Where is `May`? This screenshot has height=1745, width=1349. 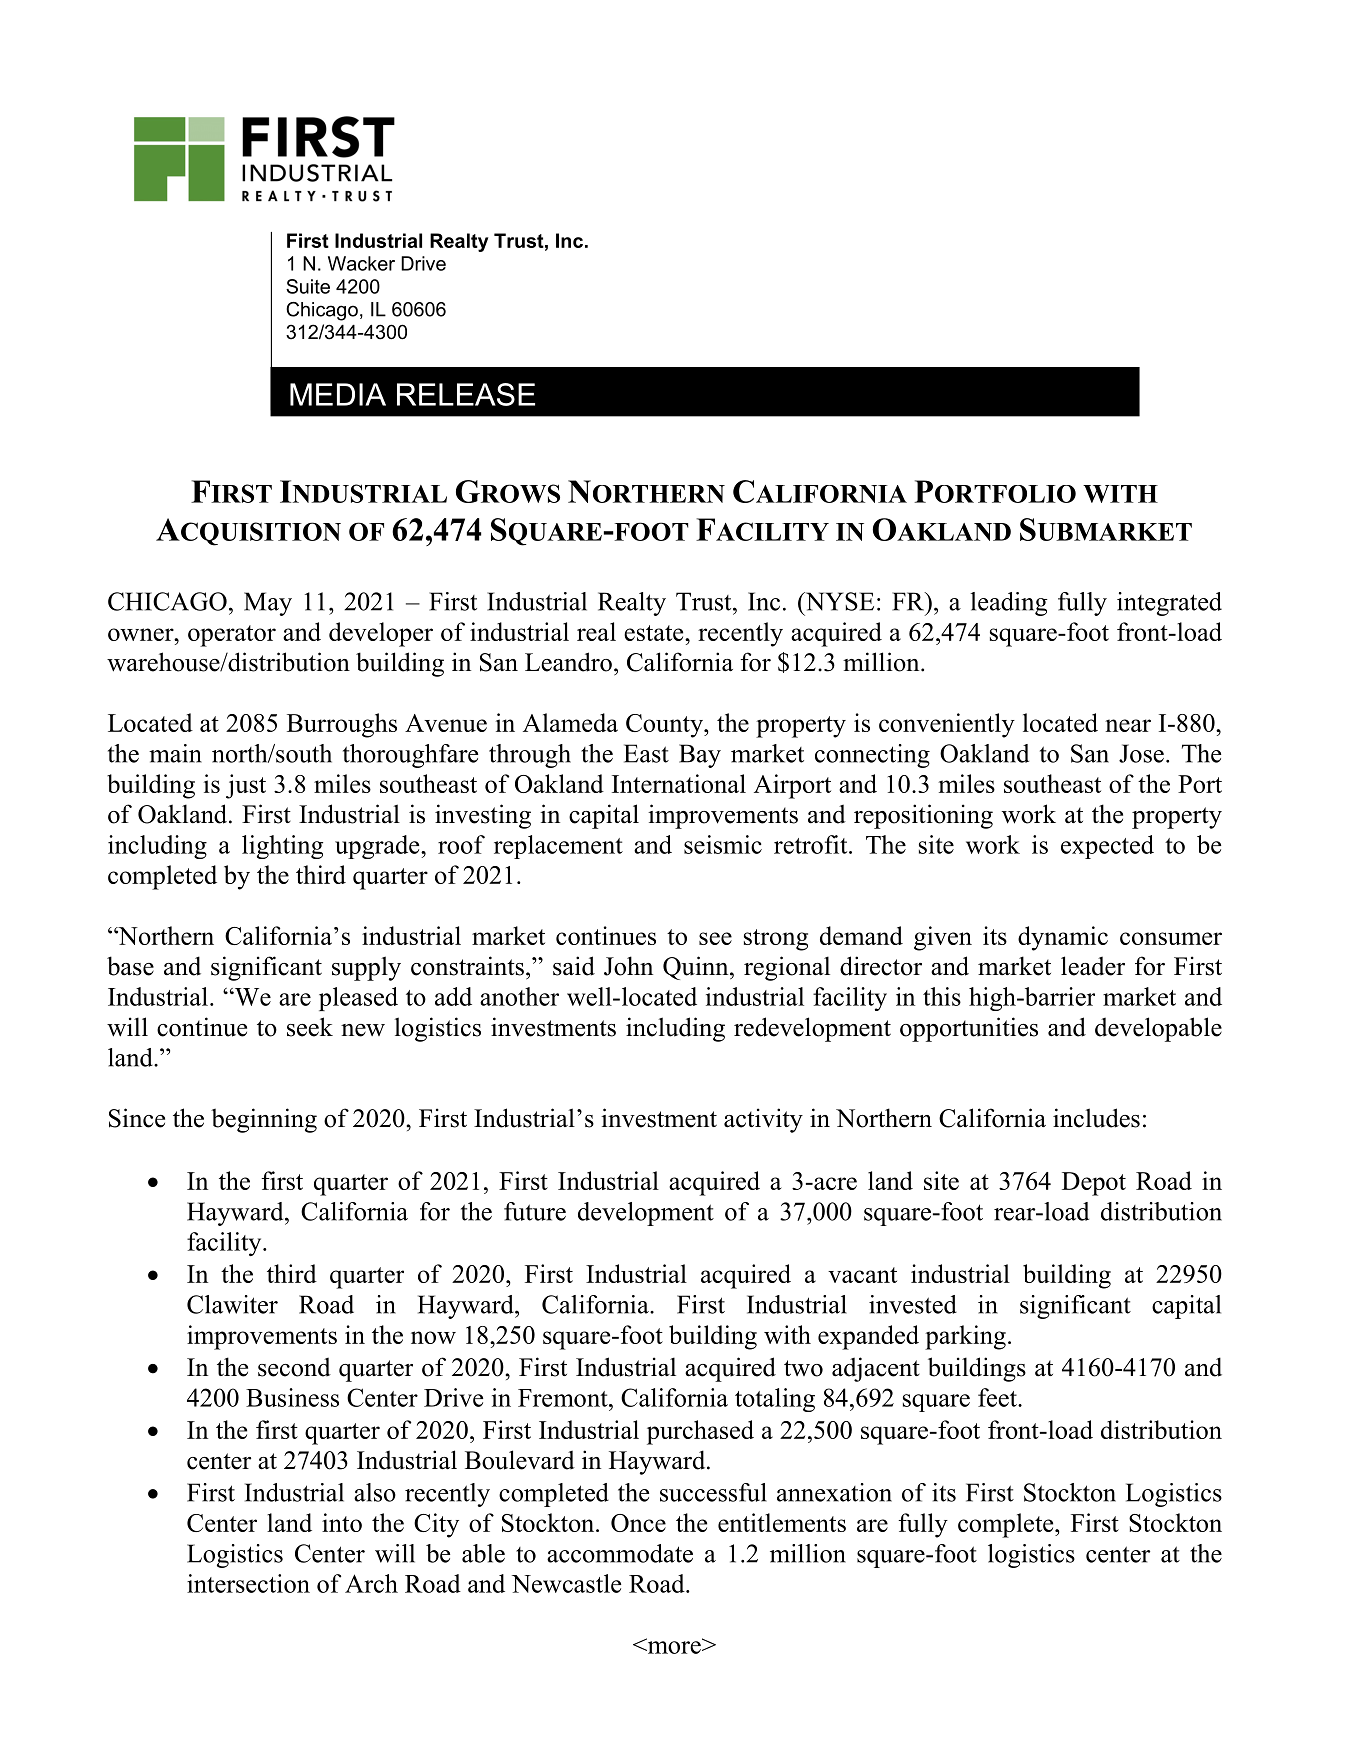
May is located at coordinates (268, 604).
